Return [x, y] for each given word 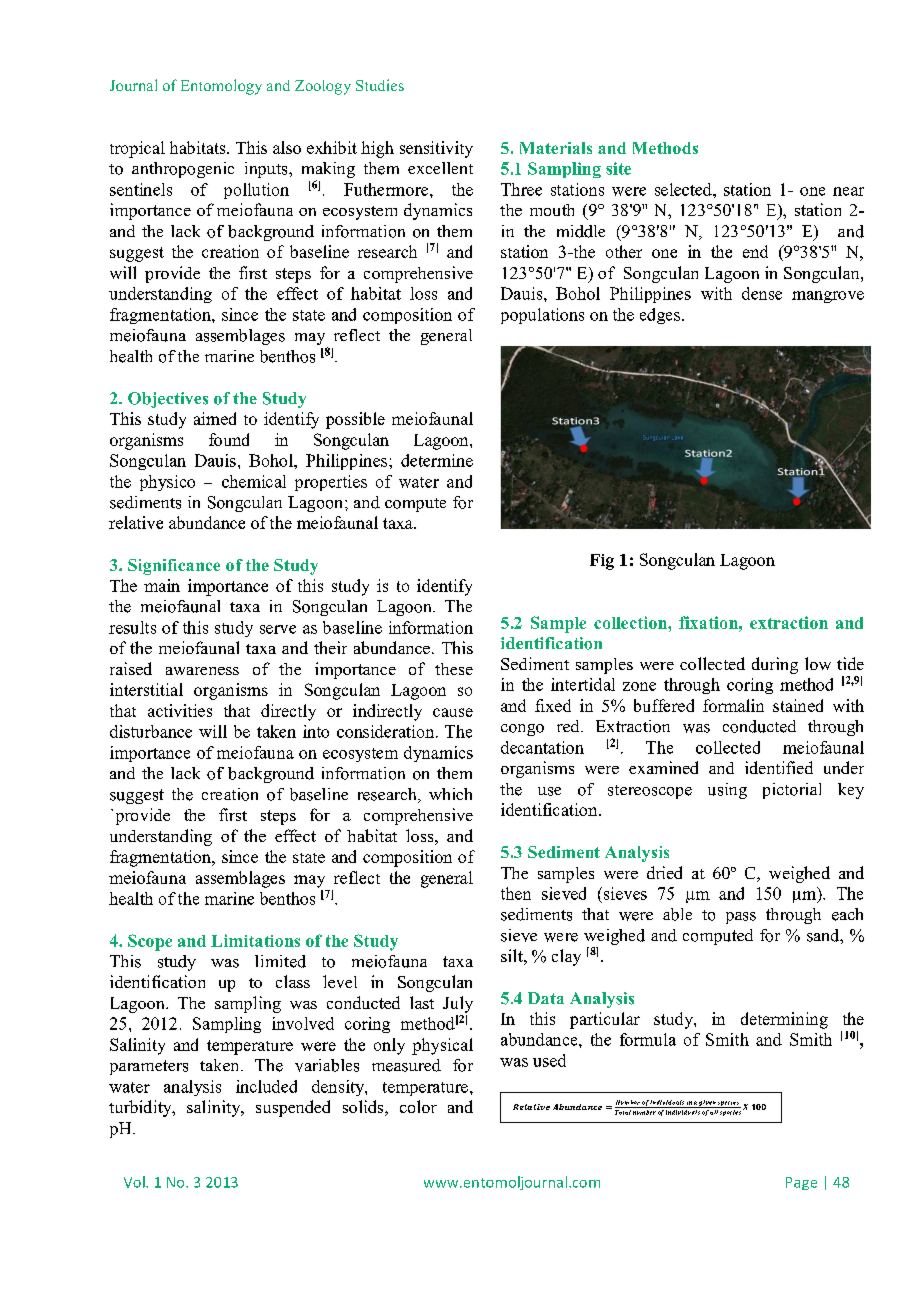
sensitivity [436, 149]
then [516, 893]
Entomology [221, 87]
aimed [215, 418]
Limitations [255, 940]
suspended [293, 1108]
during [775, 665]
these [454, 669]
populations [542, 316]
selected [684, 189]
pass [741, 918]
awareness [202, 671]
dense [762, 293]
